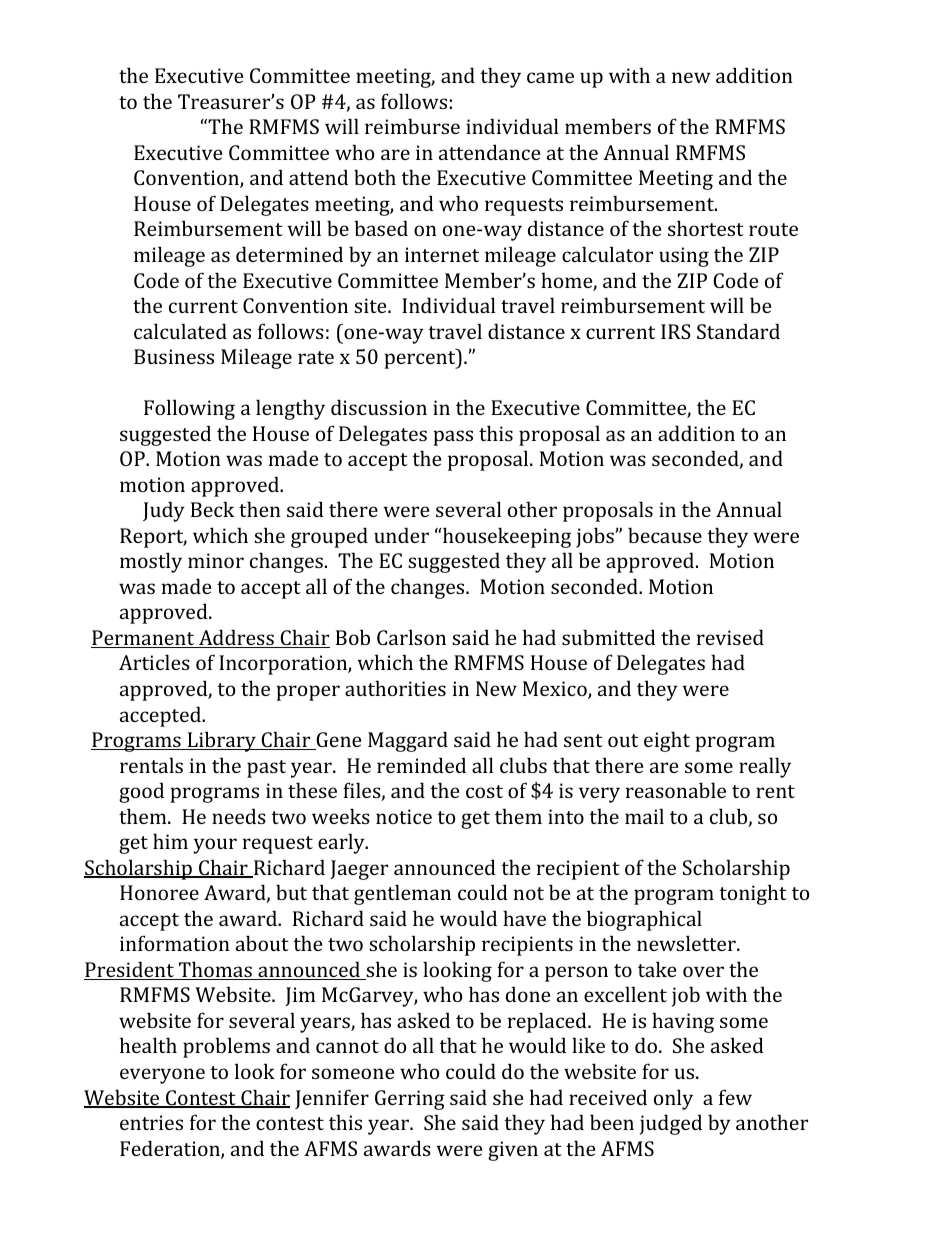 This screenshot has width=952, height=1233. Describe the element at coordinates (171, 1149) in the screenshot. I see `Federation` at that location.
